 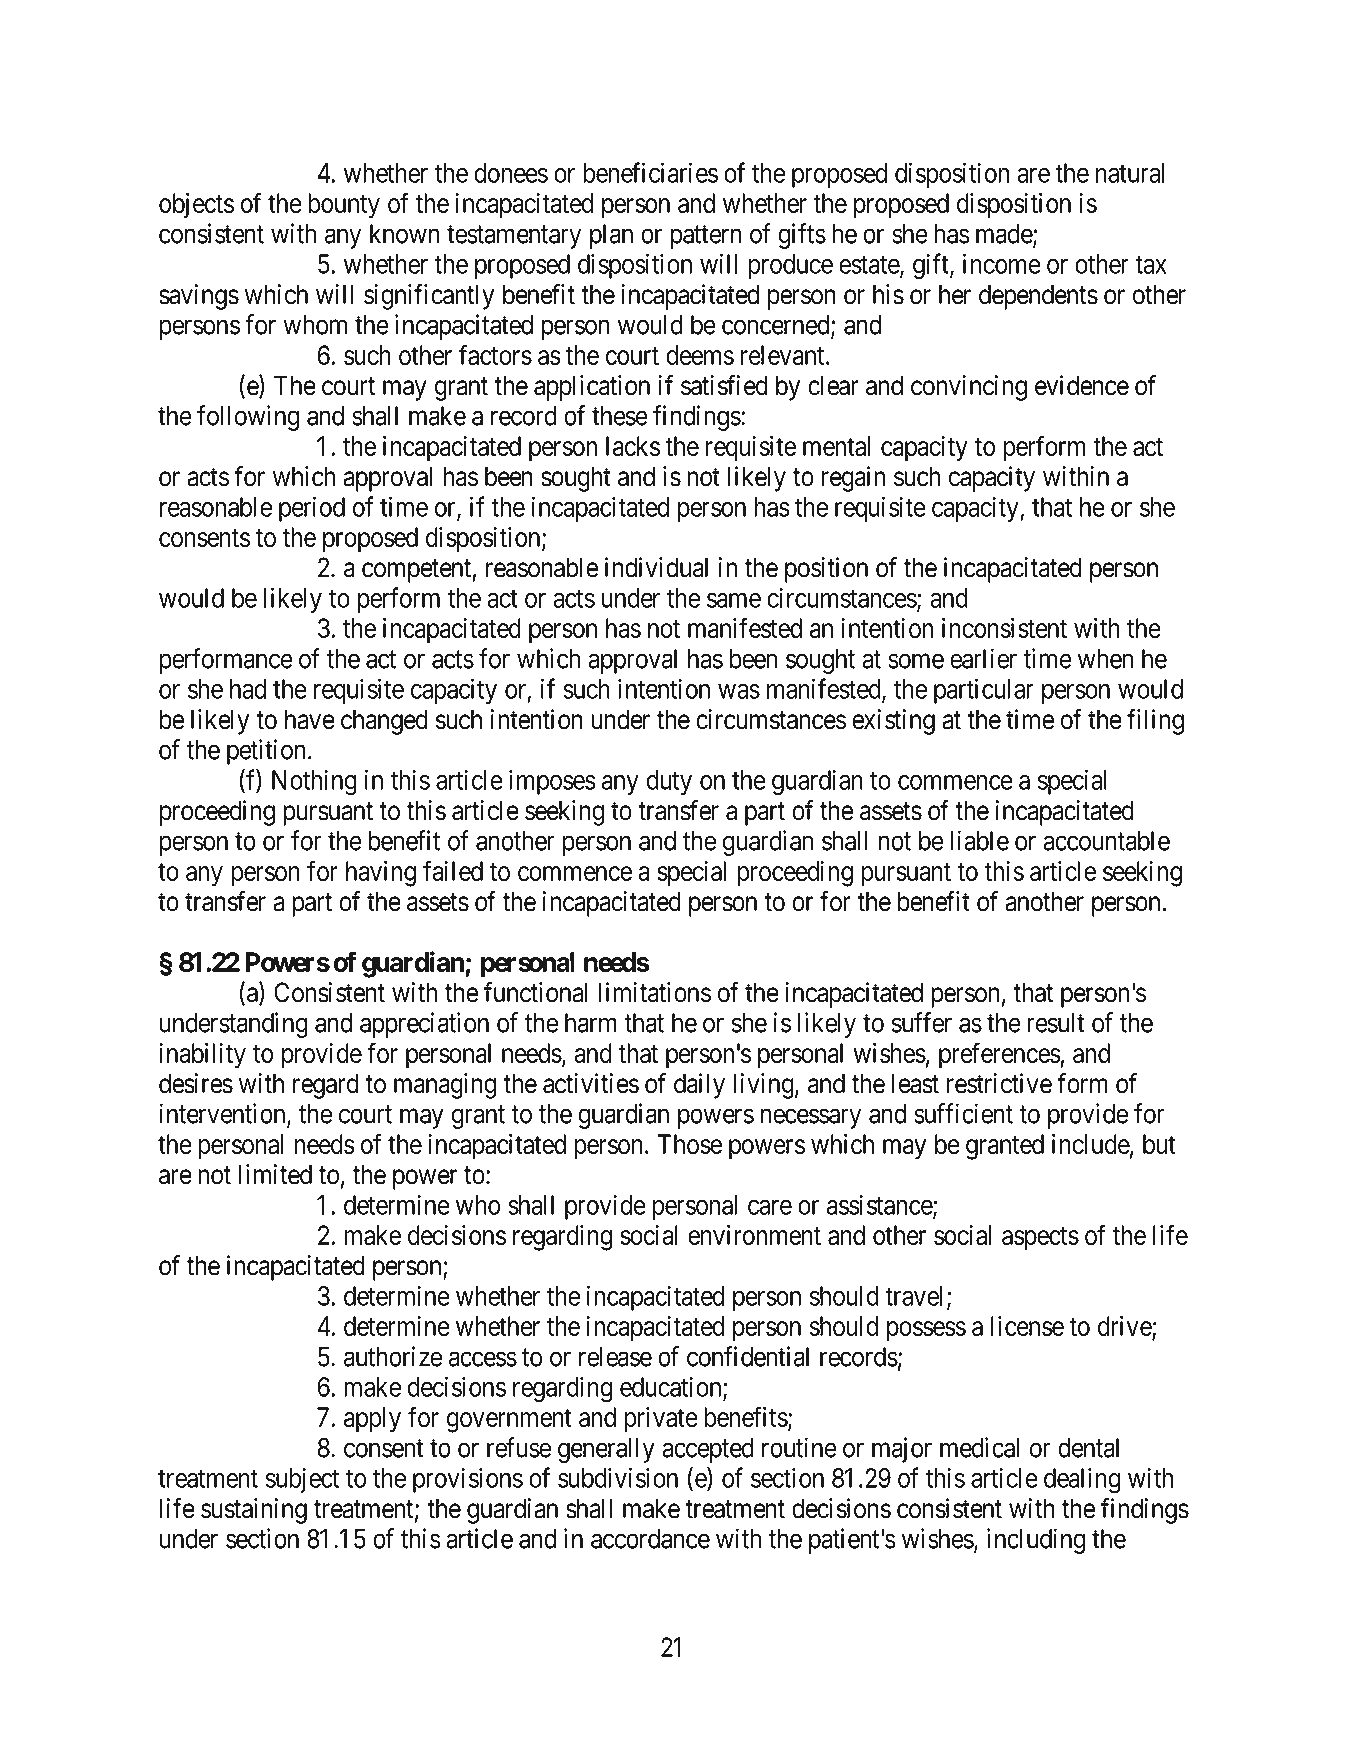 What do you see at coordinates (656, 567) in the screenshot?
I see `individual` at bounding box center [656, 567].
